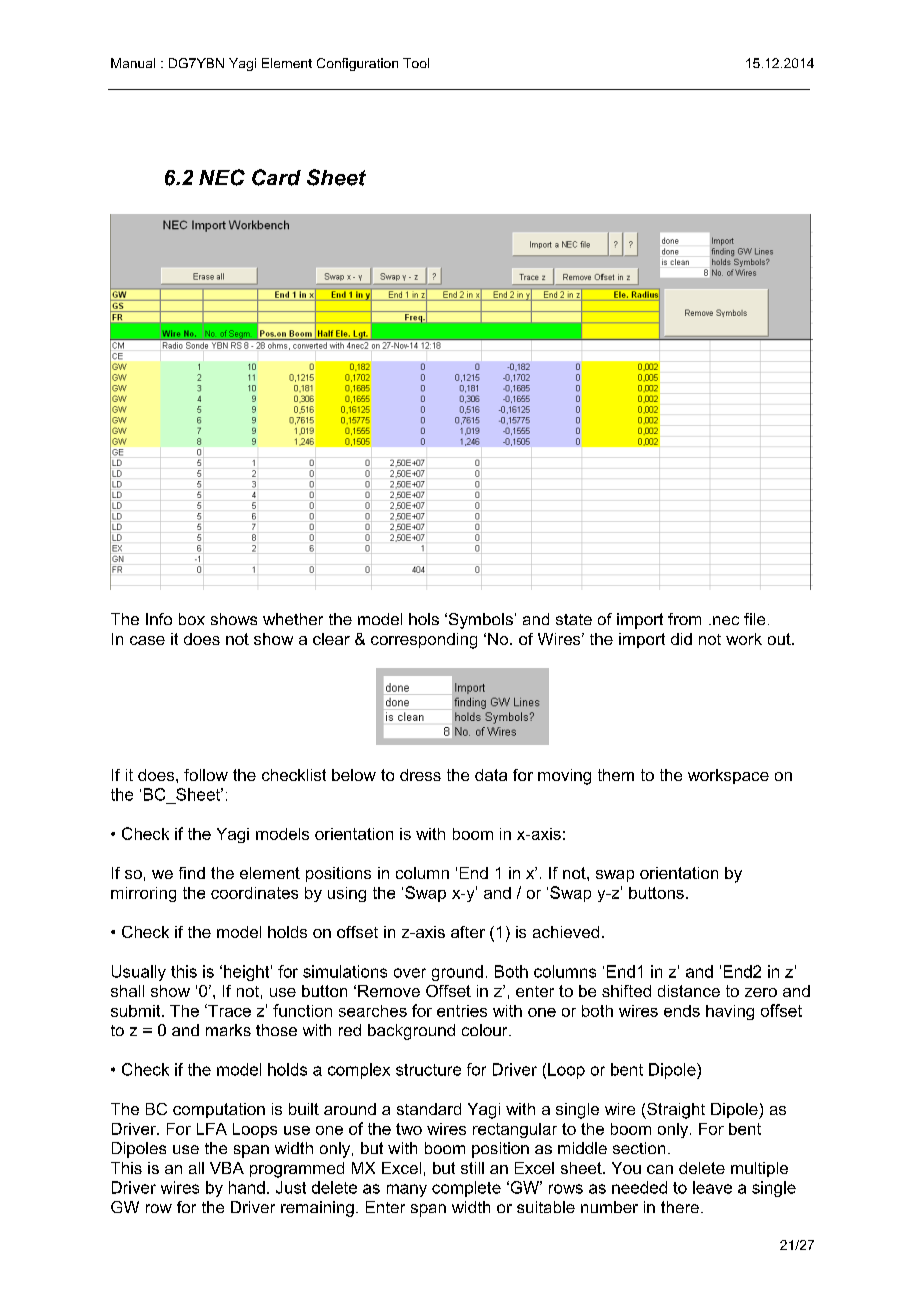 The width and height of the screenshot is (924, 1308). I want to click on after, so click(468, 932).
